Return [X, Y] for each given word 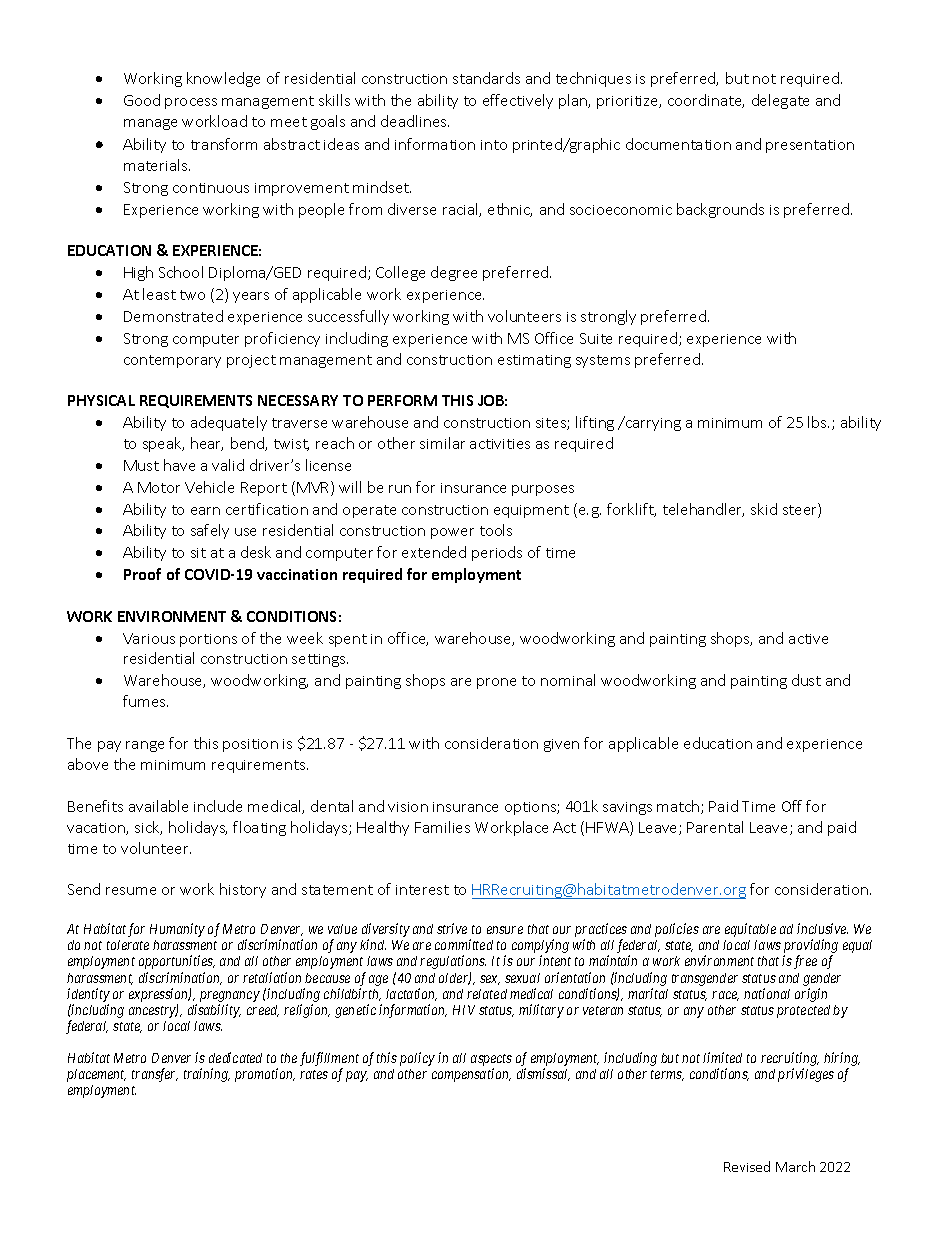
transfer [155, 1075]
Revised [747, 1166]
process [191, 103]
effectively [518, 101]
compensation [471, 1075]
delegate [780, 101]
